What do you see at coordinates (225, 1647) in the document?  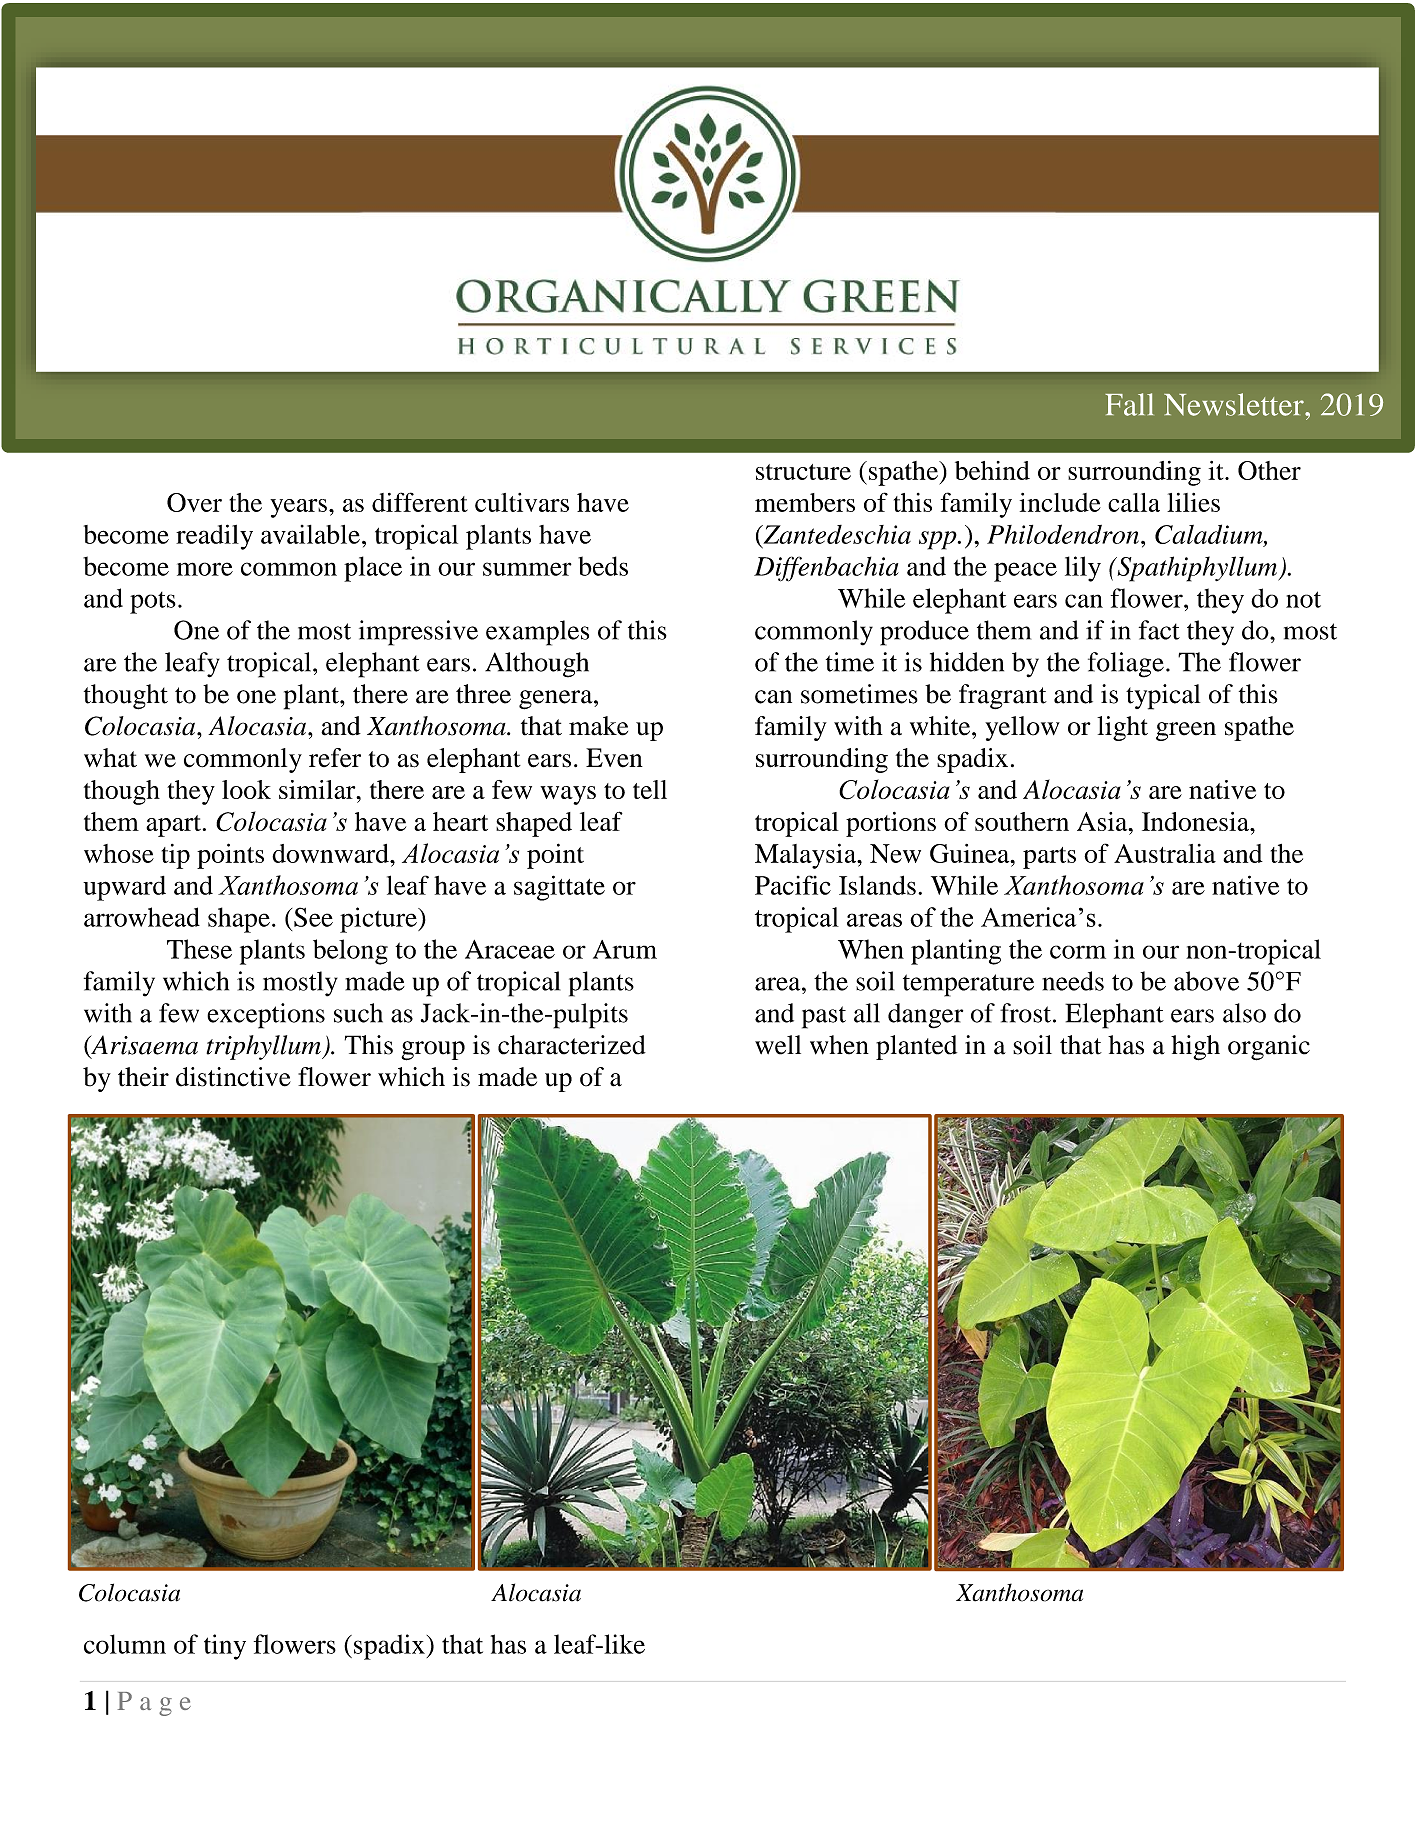 I see `tiny` at bounding box center [225, 1647].
